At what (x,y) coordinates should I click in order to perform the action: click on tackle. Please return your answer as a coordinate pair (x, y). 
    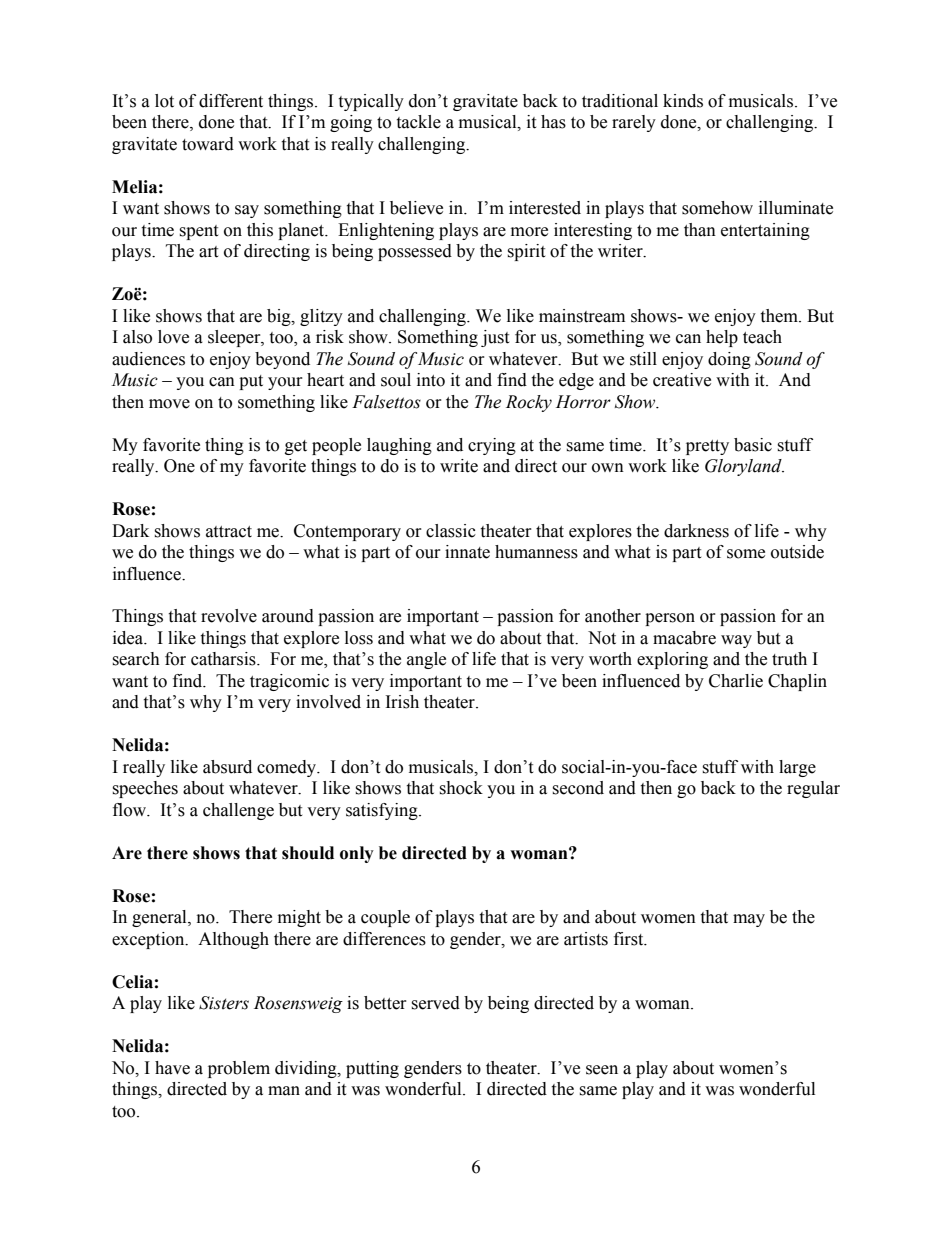
    Looking at the image, I should click on (418, 122).
